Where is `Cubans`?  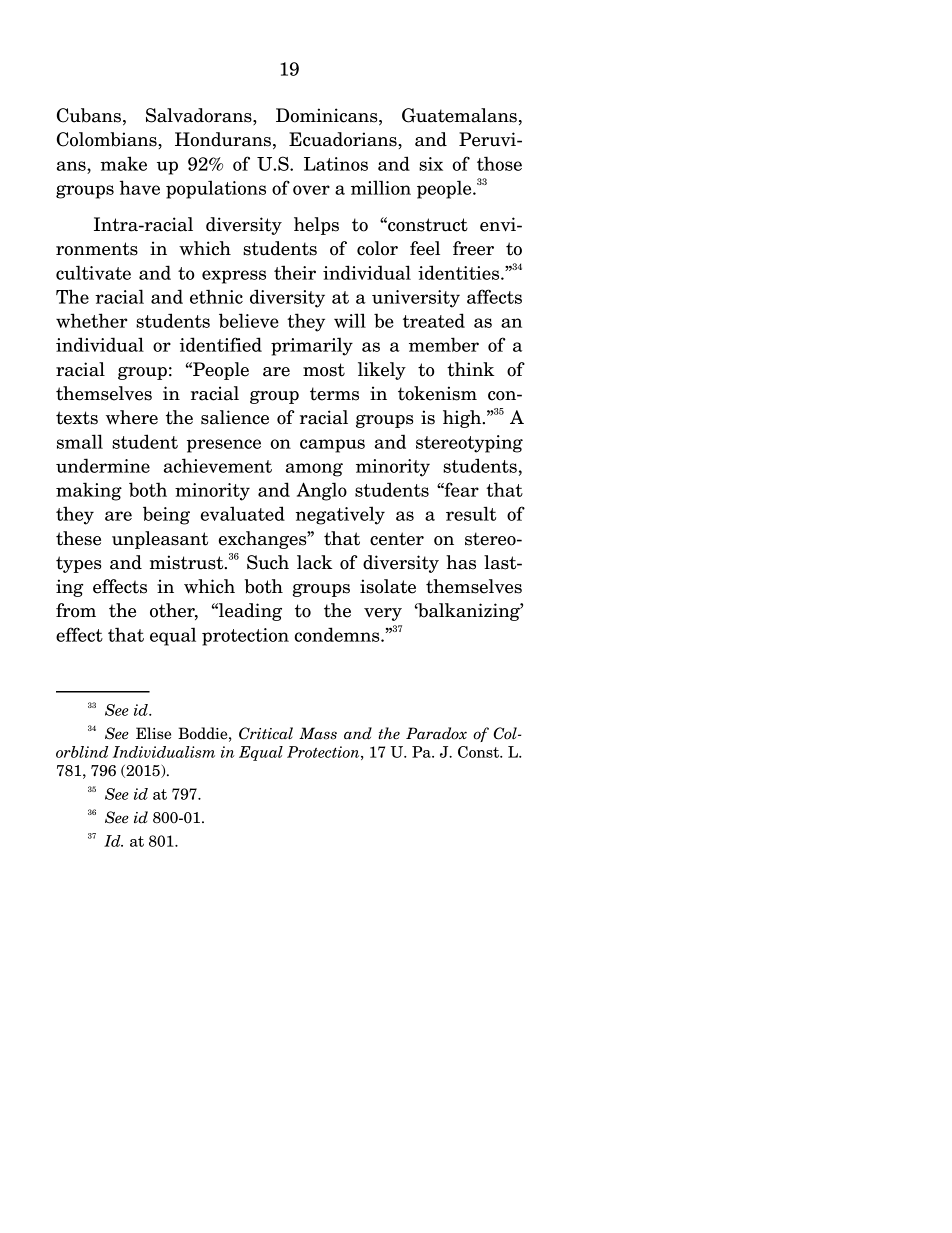
Cubans is located at coordinates (89, 115).
